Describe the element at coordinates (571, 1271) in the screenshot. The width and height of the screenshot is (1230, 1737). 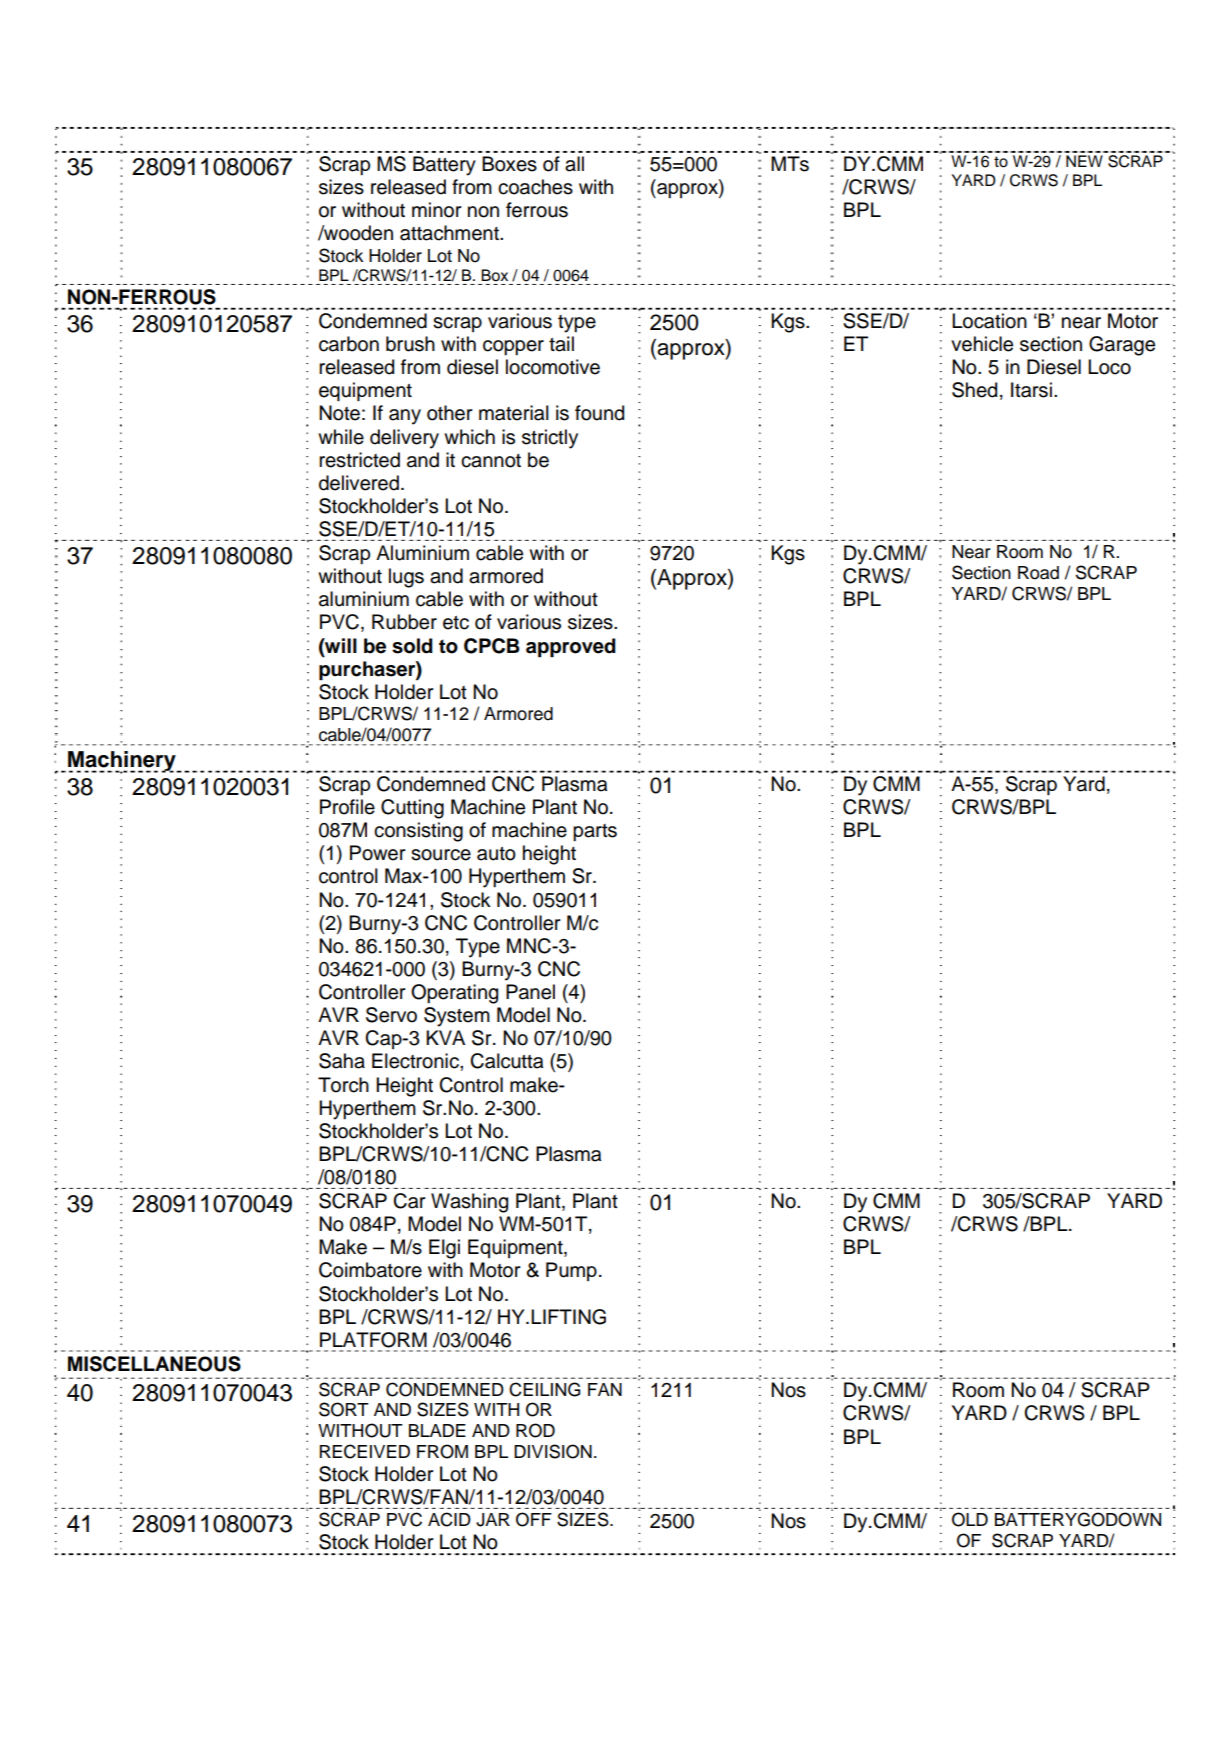
I see `Pump` at that location.
